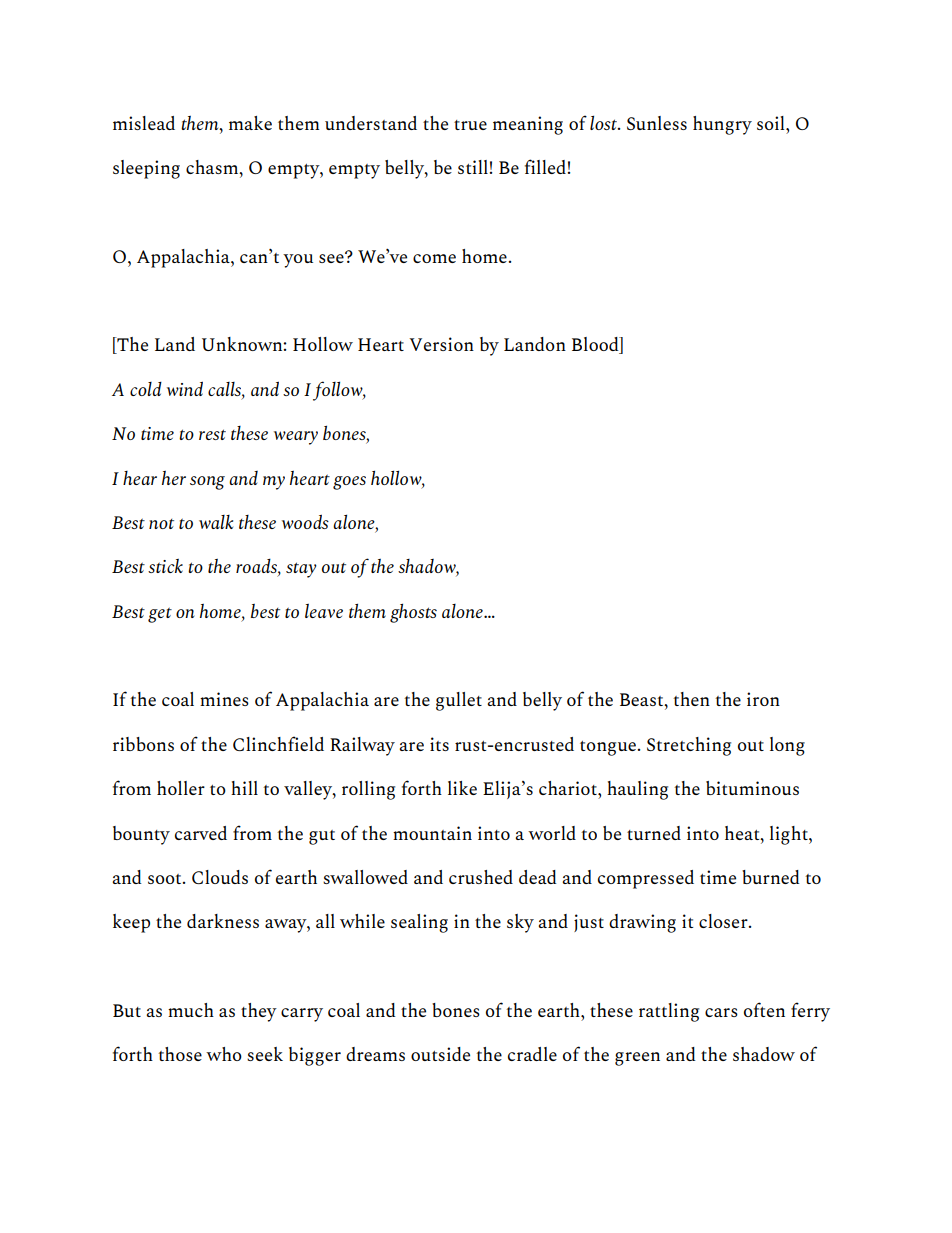 The height and width of the page is (1233, 952). What do you see at coordinates (441, 344) in the page?
I see `Version` at bounding box center [441, 344].
